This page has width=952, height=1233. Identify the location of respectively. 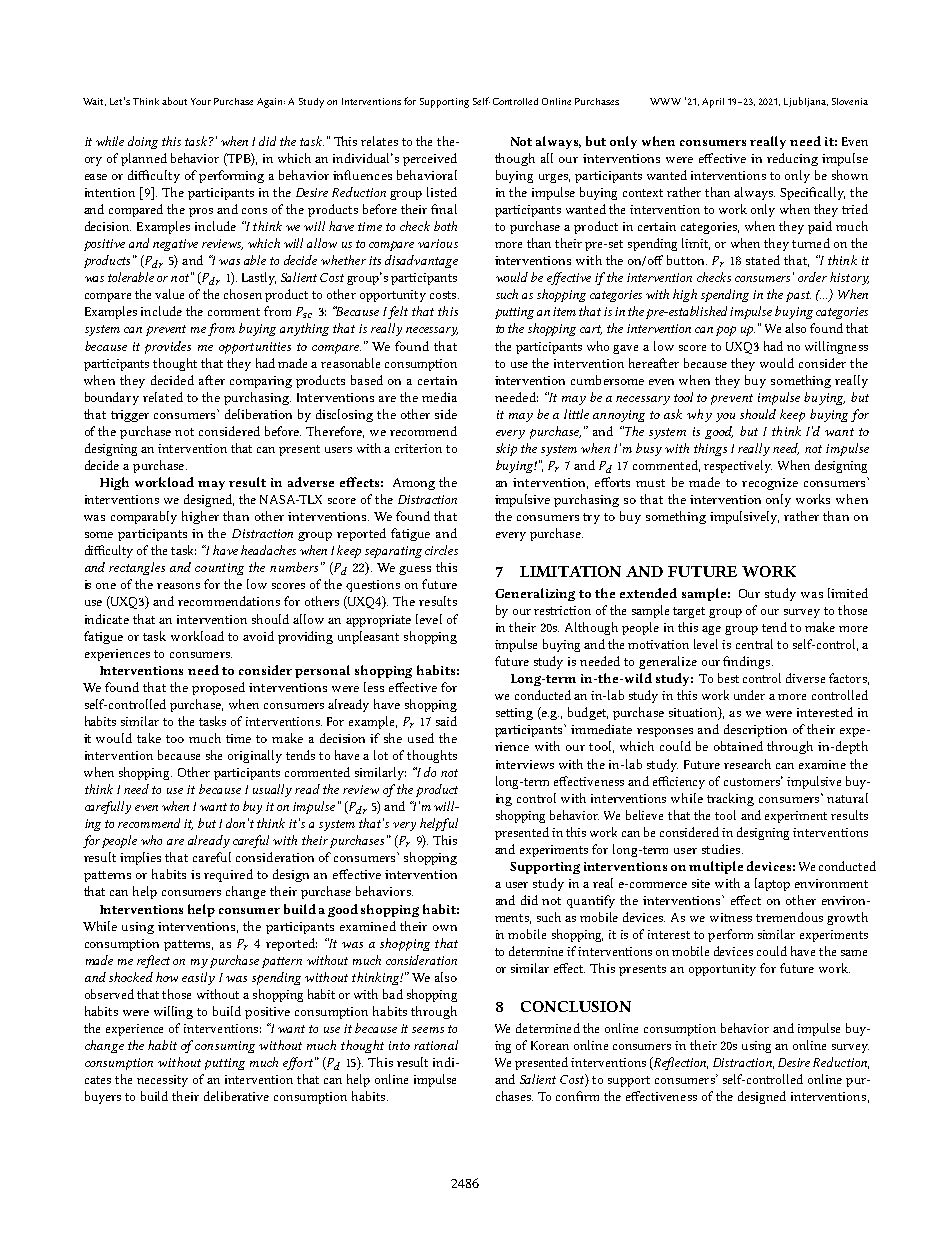
(738, 466).
